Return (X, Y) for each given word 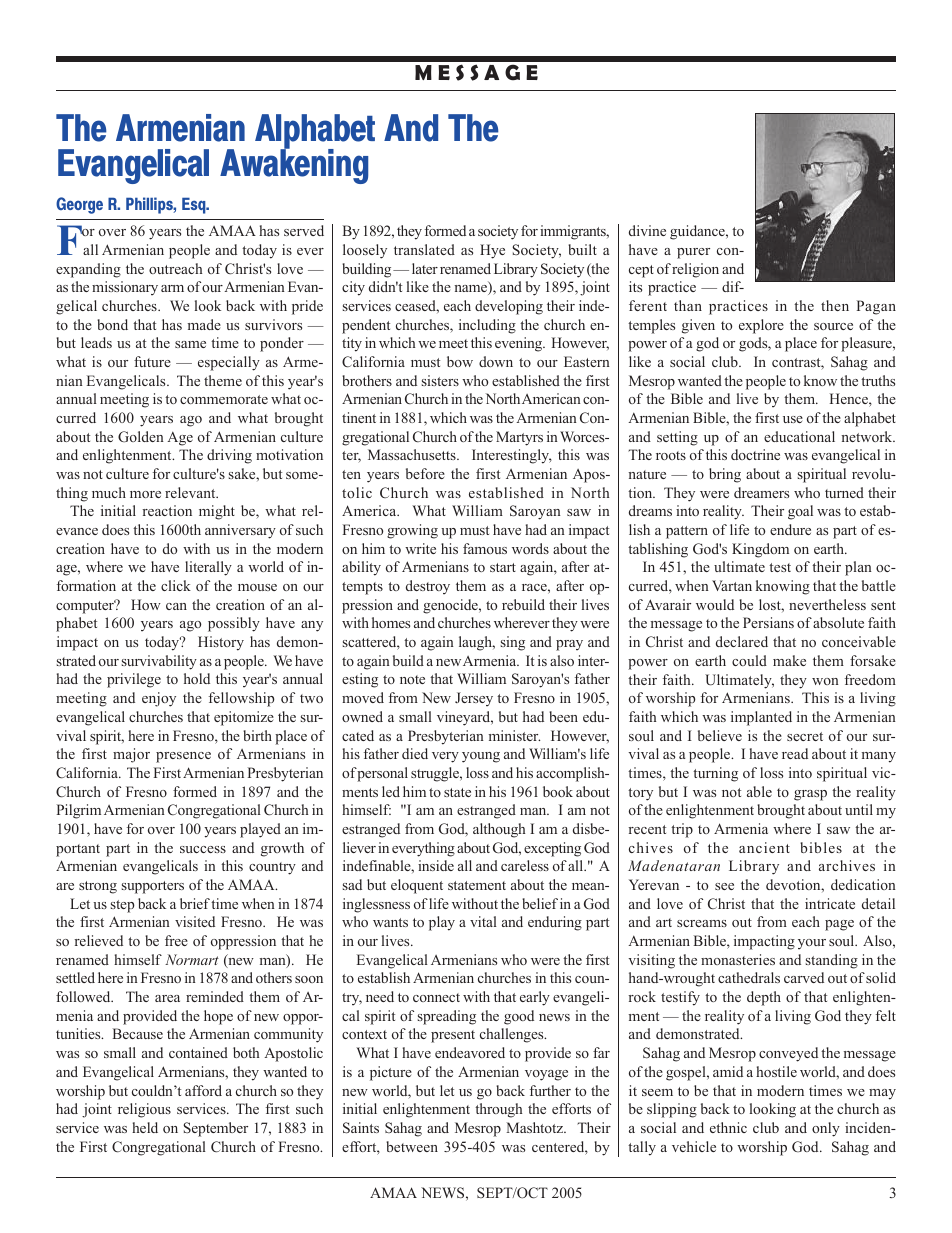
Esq (195, 205)
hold (197, 678)
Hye (492, 251)
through (498, 1110)
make (789, 660)
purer (693, 253)
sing (513, 643)
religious (144, 1110)
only (826, 1129)
